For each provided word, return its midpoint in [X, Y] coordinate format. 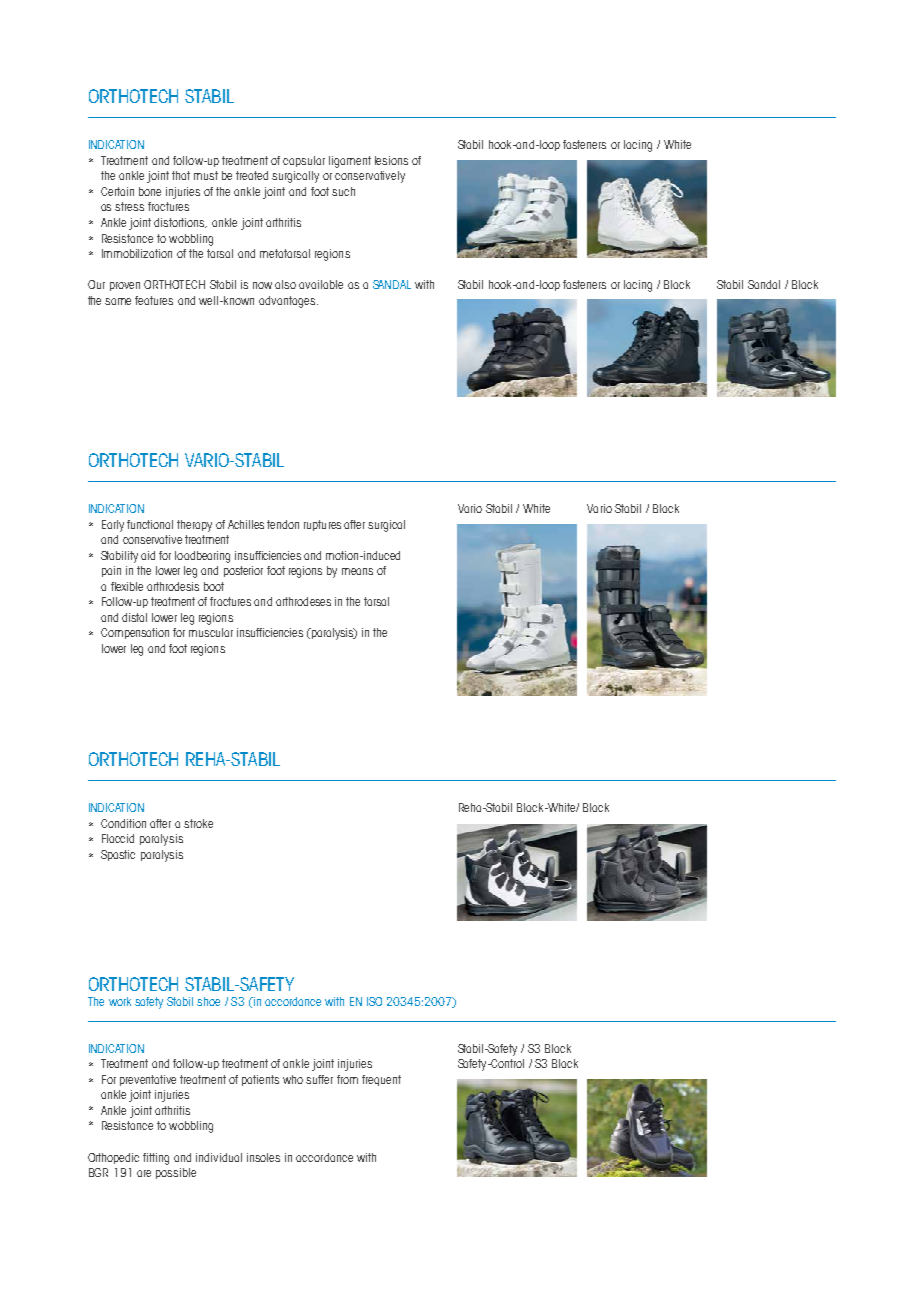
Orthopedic [113, 1158]
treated [252, 175]
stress [129, 206]
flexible [127, 586]
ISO [374, 1001]
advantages [288, 302]
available [321, 284]
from [347, 1079]
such [343, 191]
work [120, 1001]
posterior [243, 571]
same [118, 301]
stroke [198, 823]
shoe [208, 1001]
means [357, 571]
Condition [123, 823]
